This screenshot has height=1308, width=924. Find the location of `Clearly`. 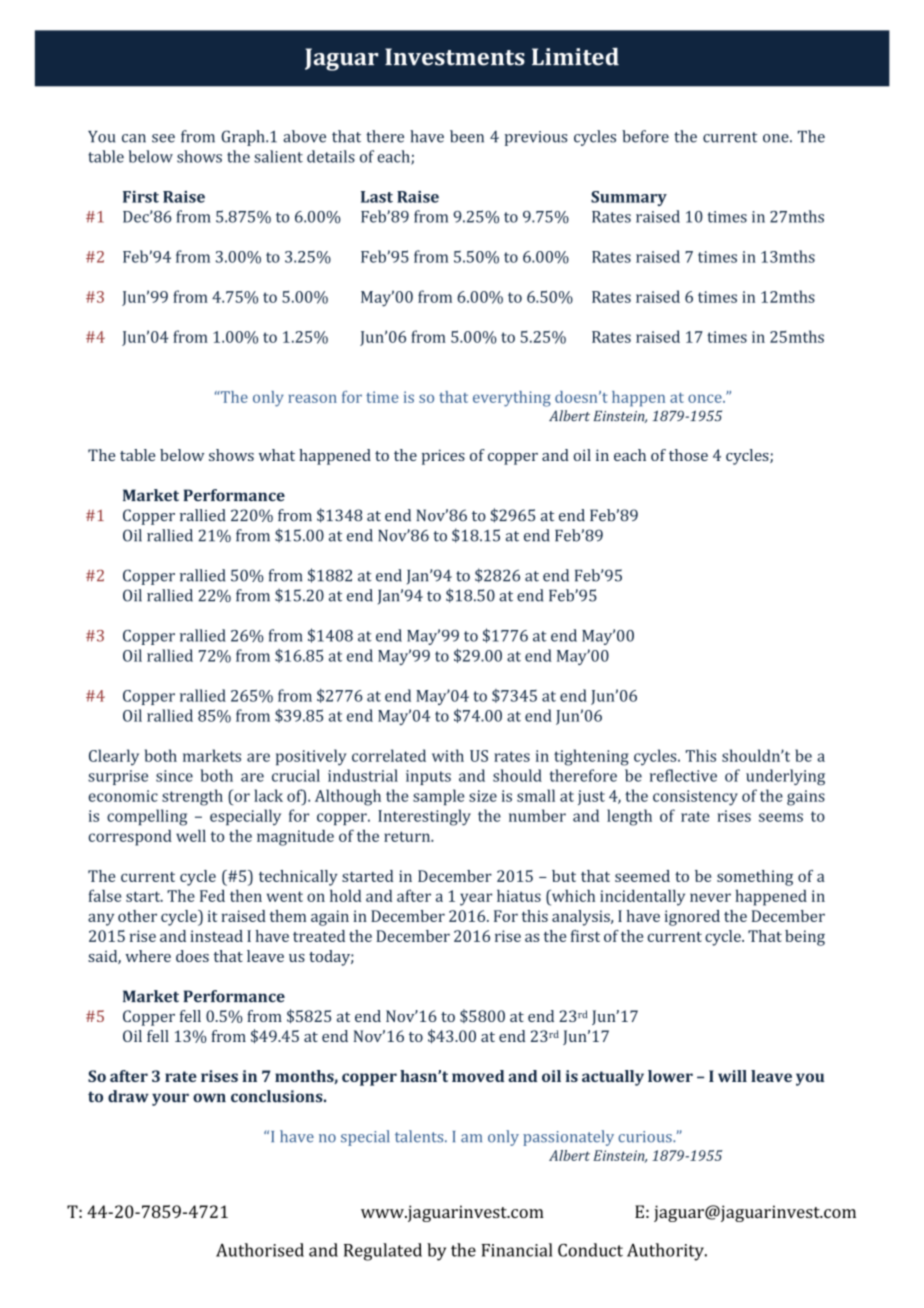

Clearly is located at coordinates (114, 757).
